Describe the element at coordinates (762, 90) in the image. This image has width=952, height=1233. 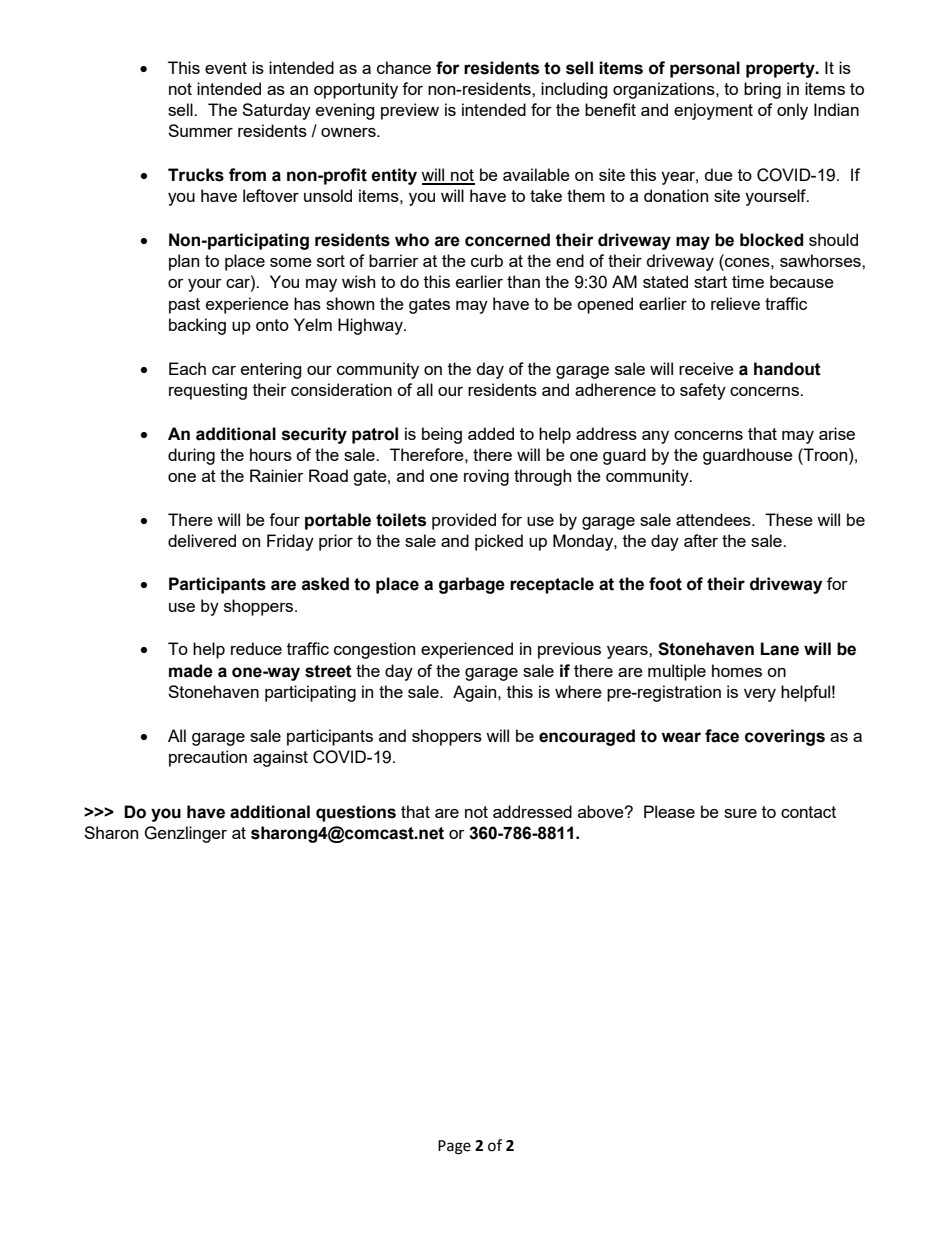
I see `bring` at that location.
